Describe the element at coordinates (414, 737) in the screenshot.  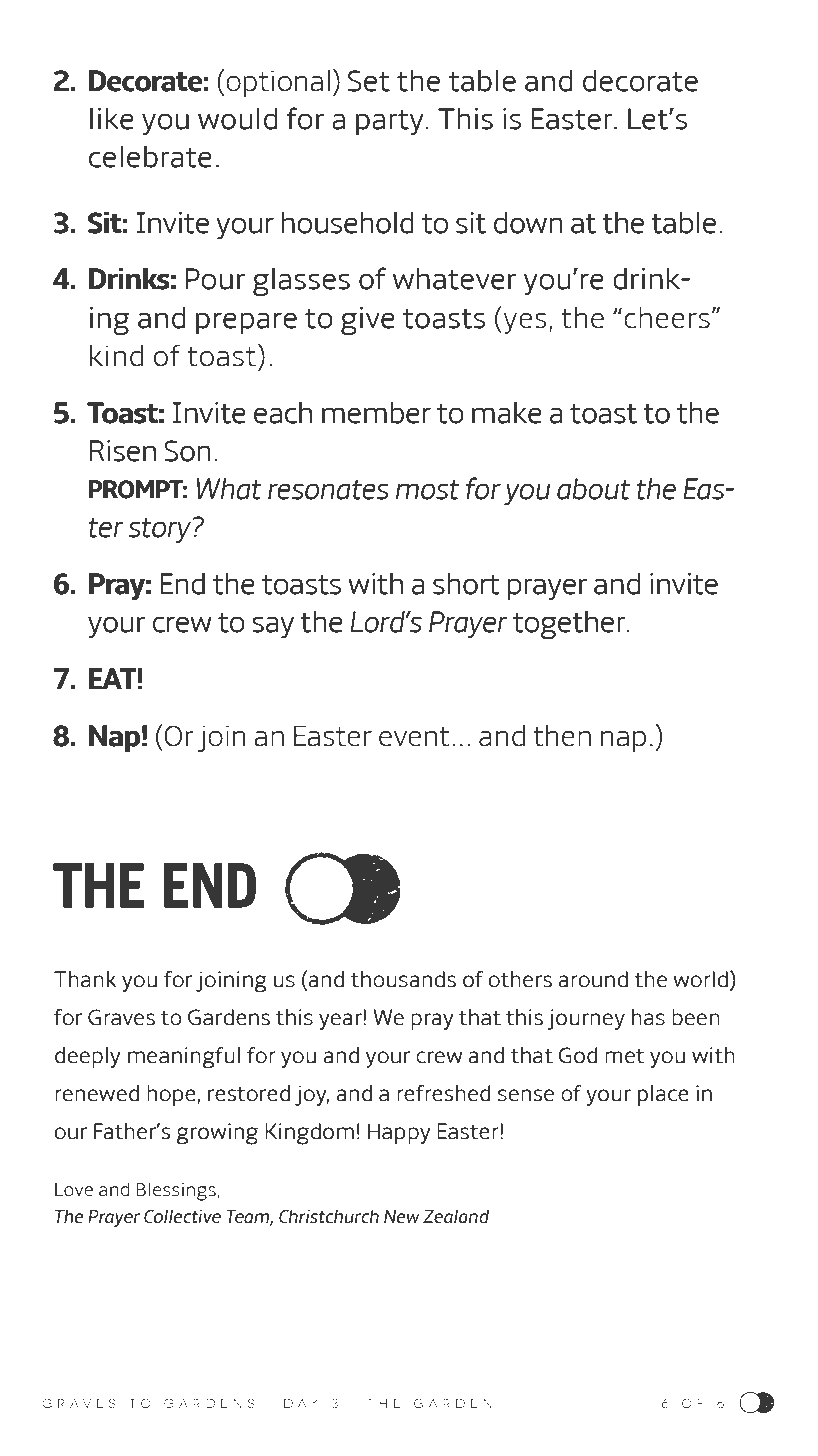
I see `event` at that location.
